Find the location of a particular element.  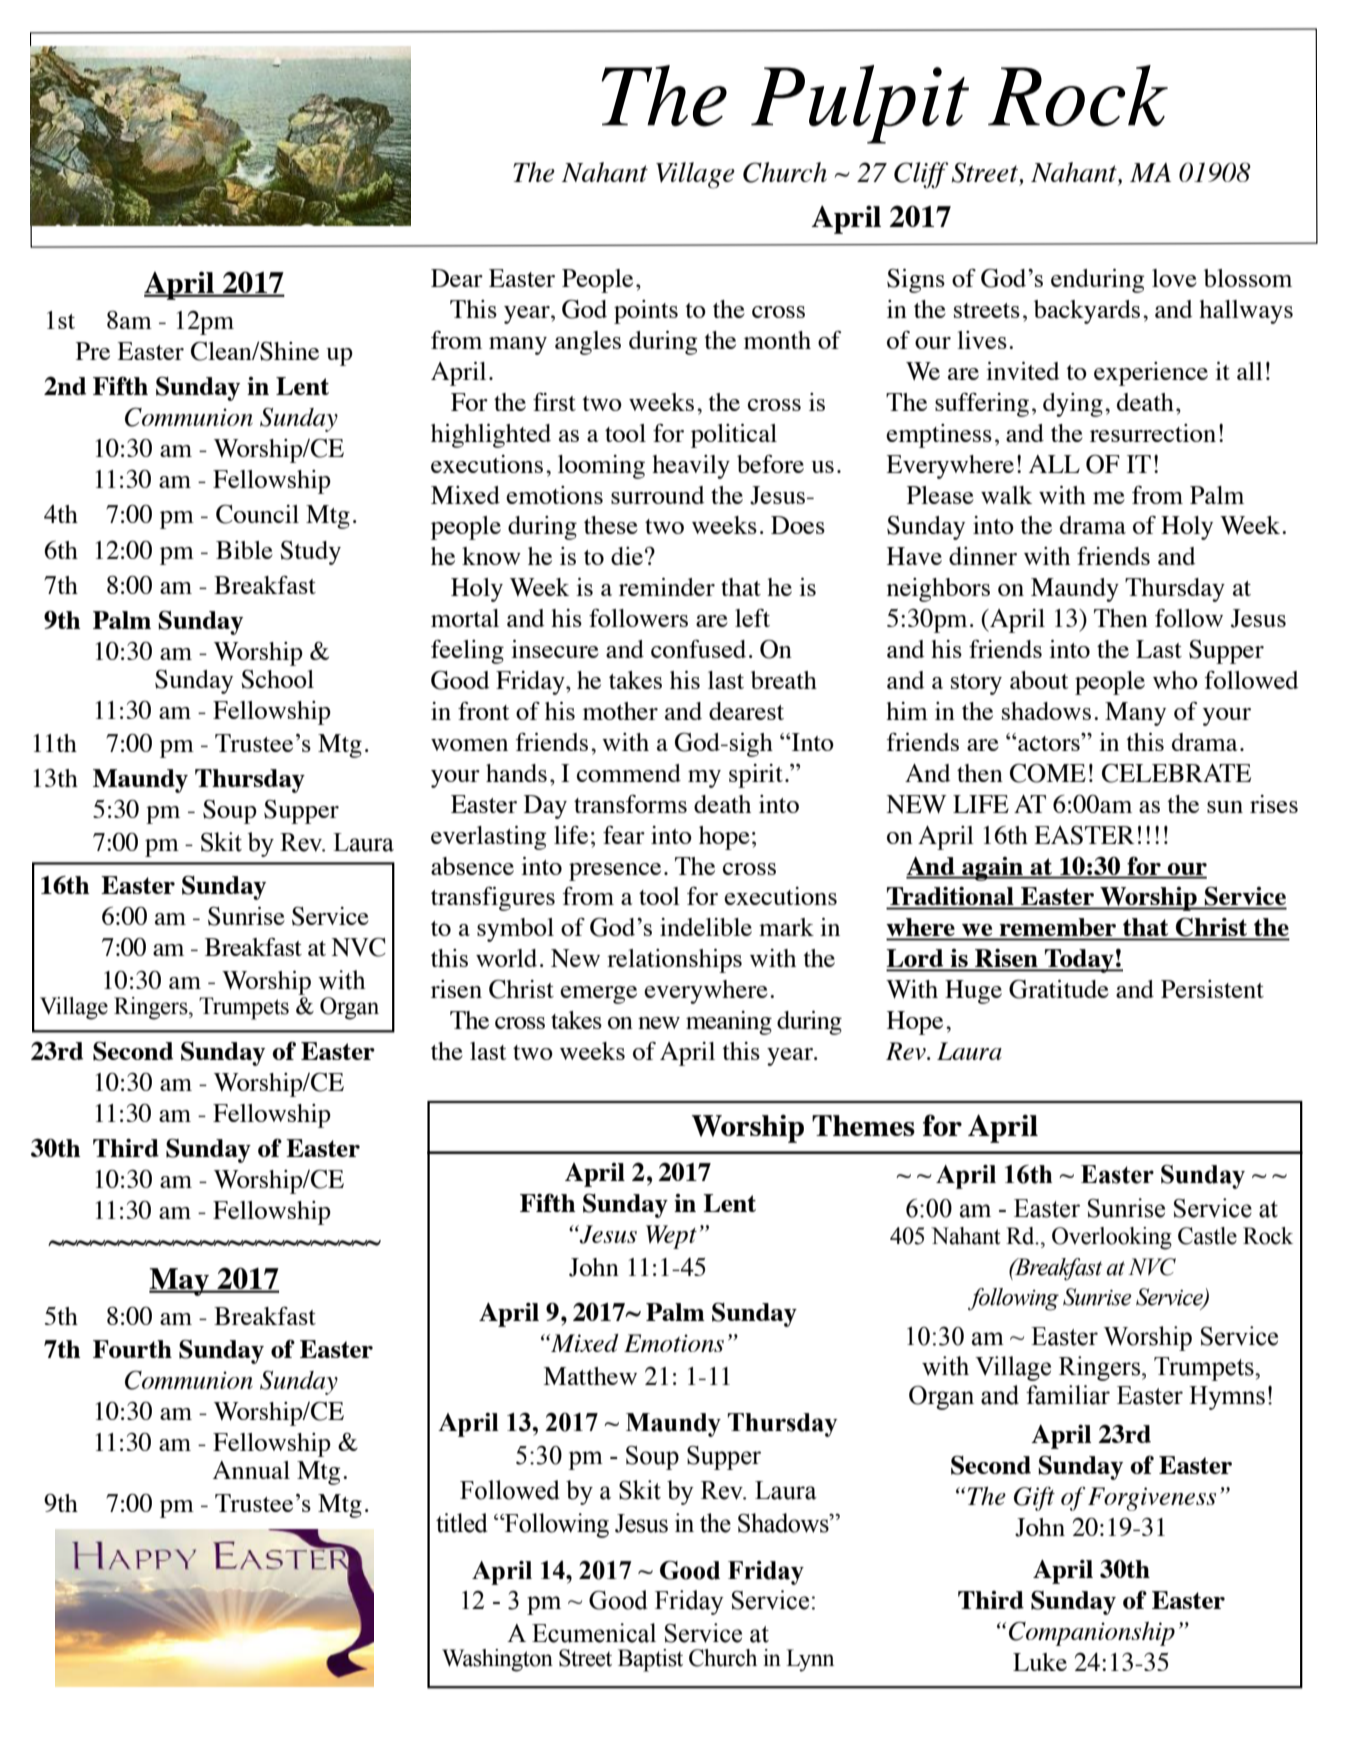

remember is located at coordinates (1058, 928).
